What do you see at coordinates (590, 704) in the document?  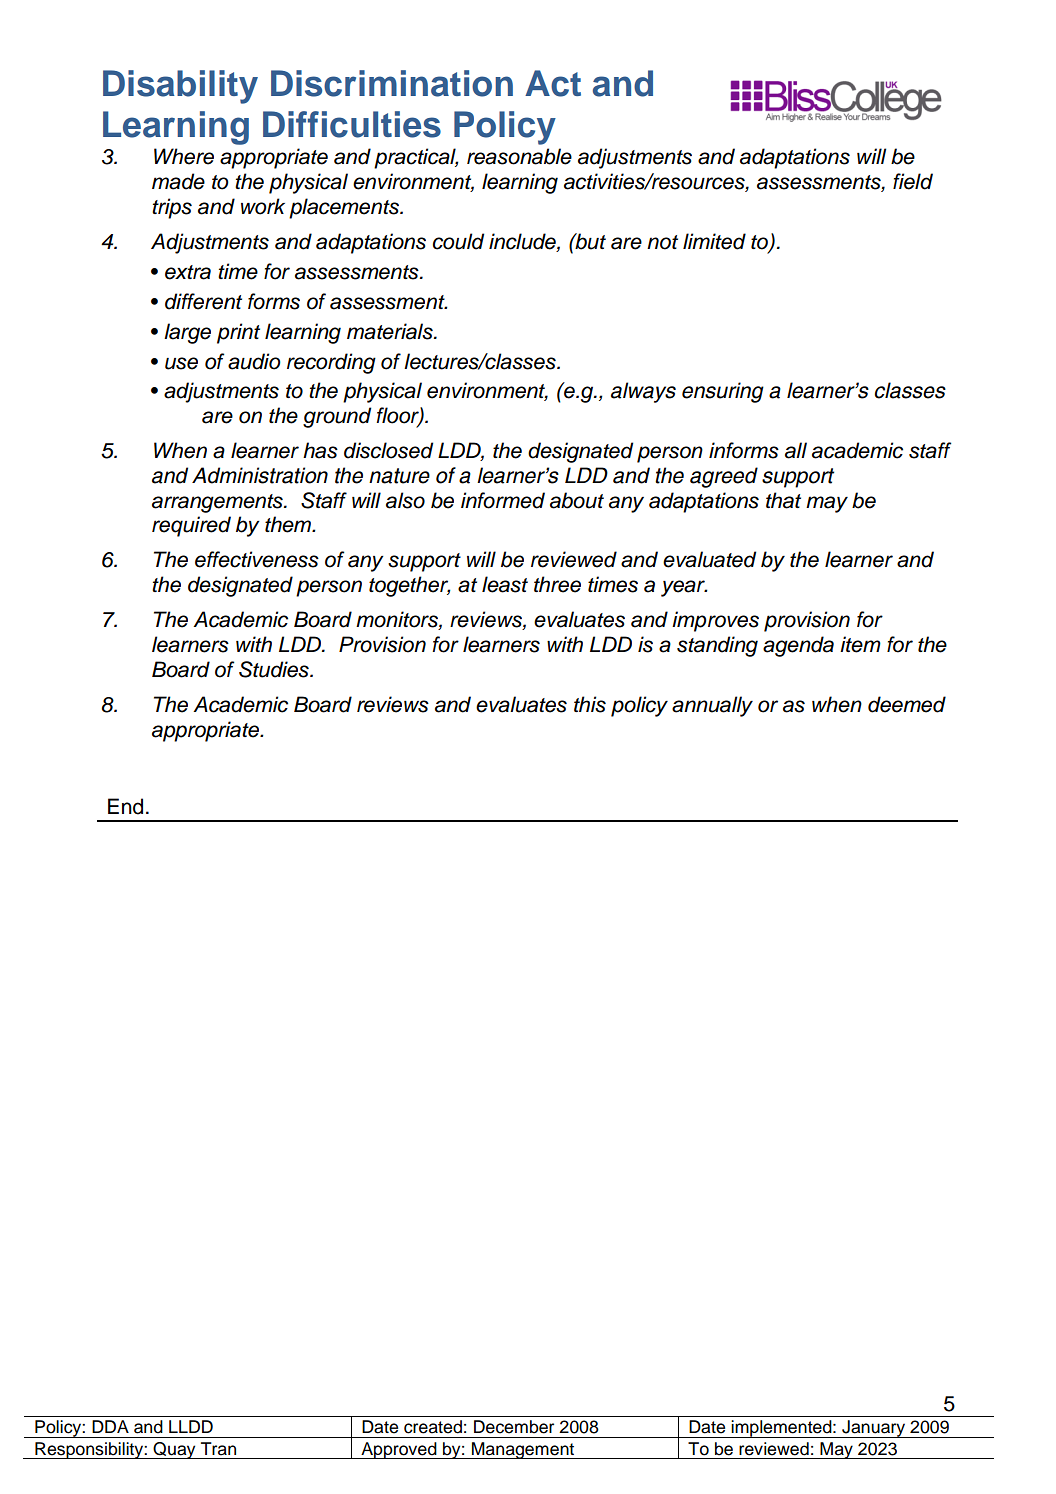 I see `this` at bounding box center [590, 704].
